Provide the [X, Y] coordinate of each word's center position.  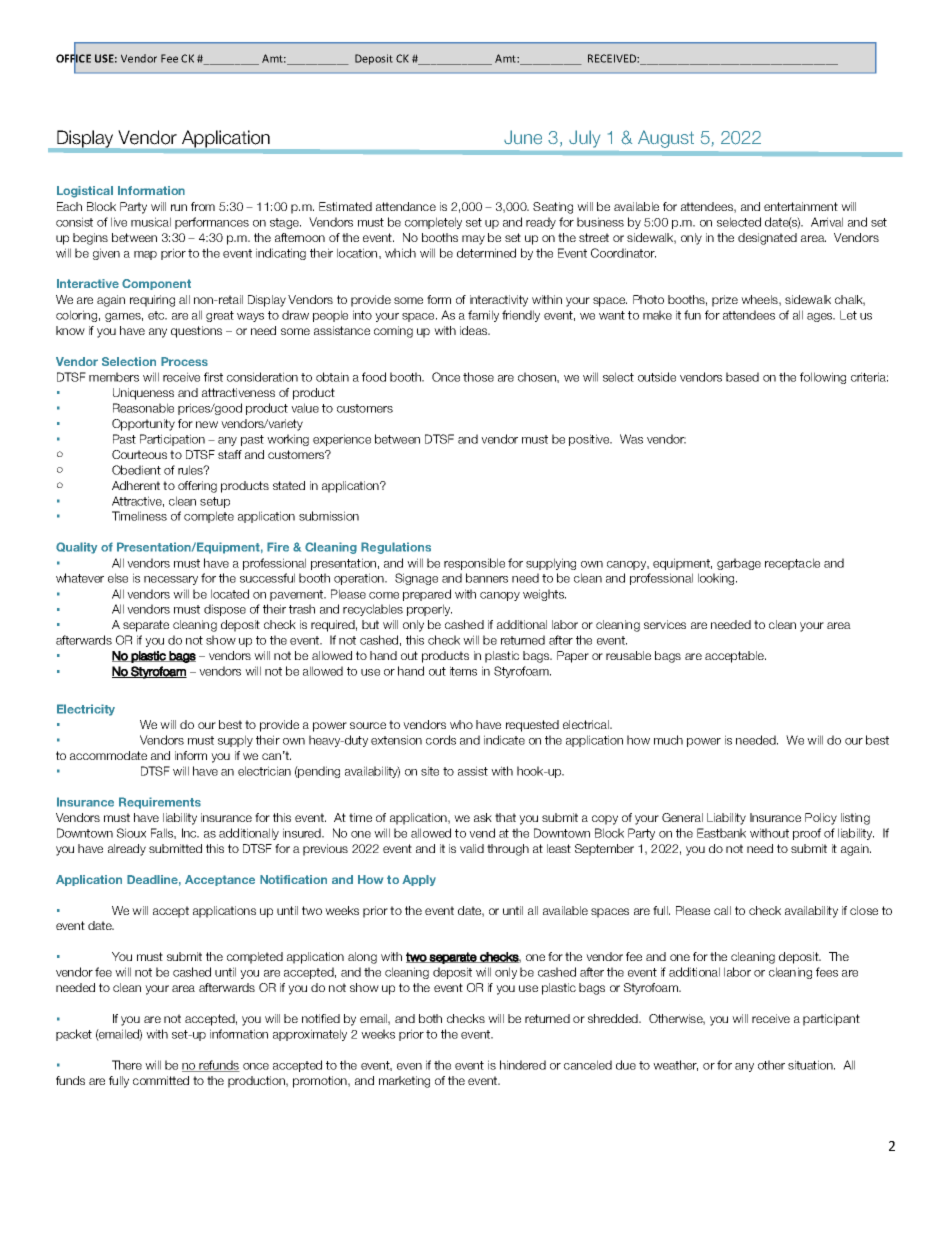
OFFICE [73, 58]
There [127, 1065]
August [666, 139]
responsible [474, 564]
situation [811, 1065]
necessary [171, 580]
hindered [523, 1065]
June [523, 137]
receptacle [792, 564]
